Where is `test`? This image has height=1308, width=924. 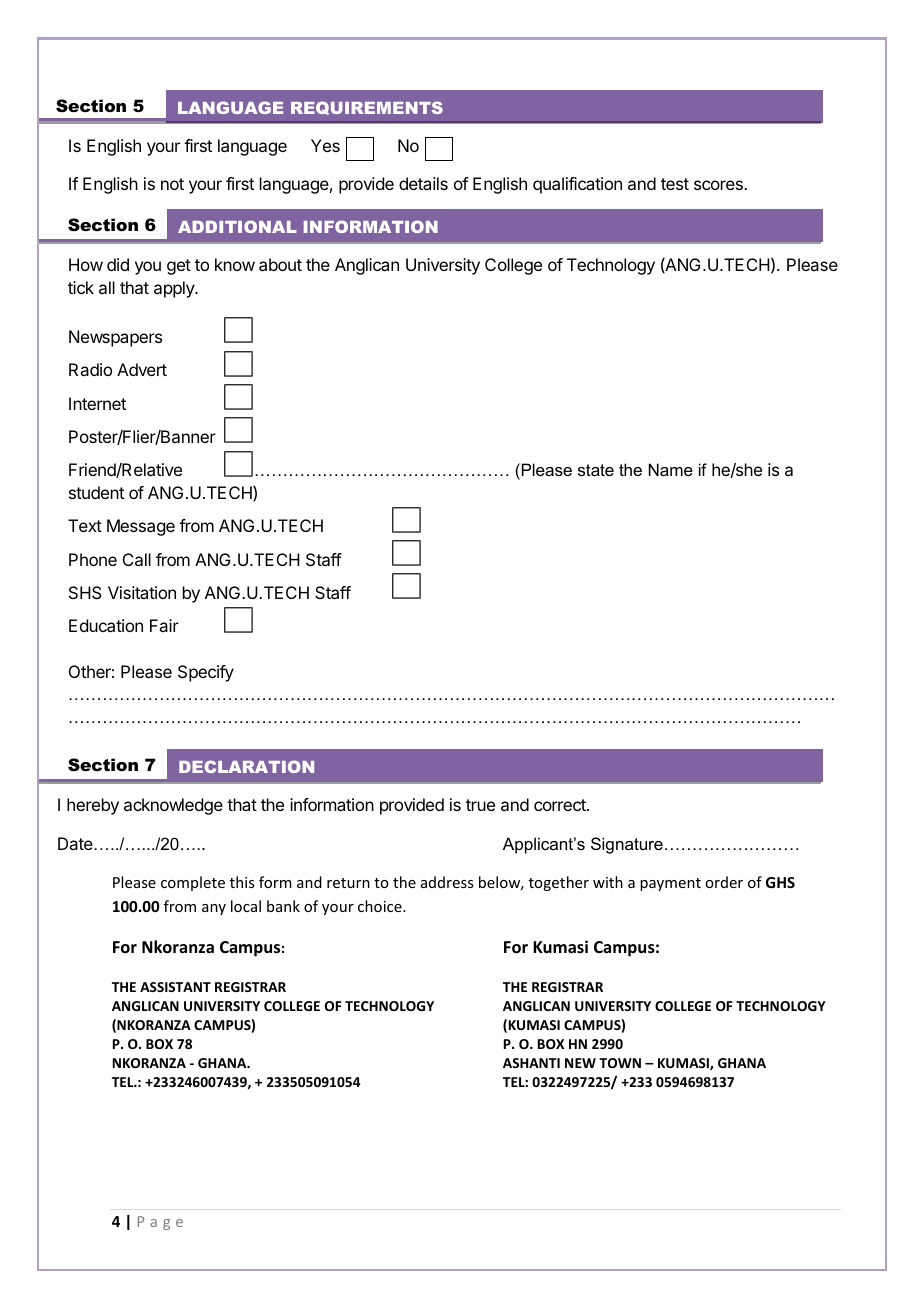 test is located at coordinates (675, 184).
